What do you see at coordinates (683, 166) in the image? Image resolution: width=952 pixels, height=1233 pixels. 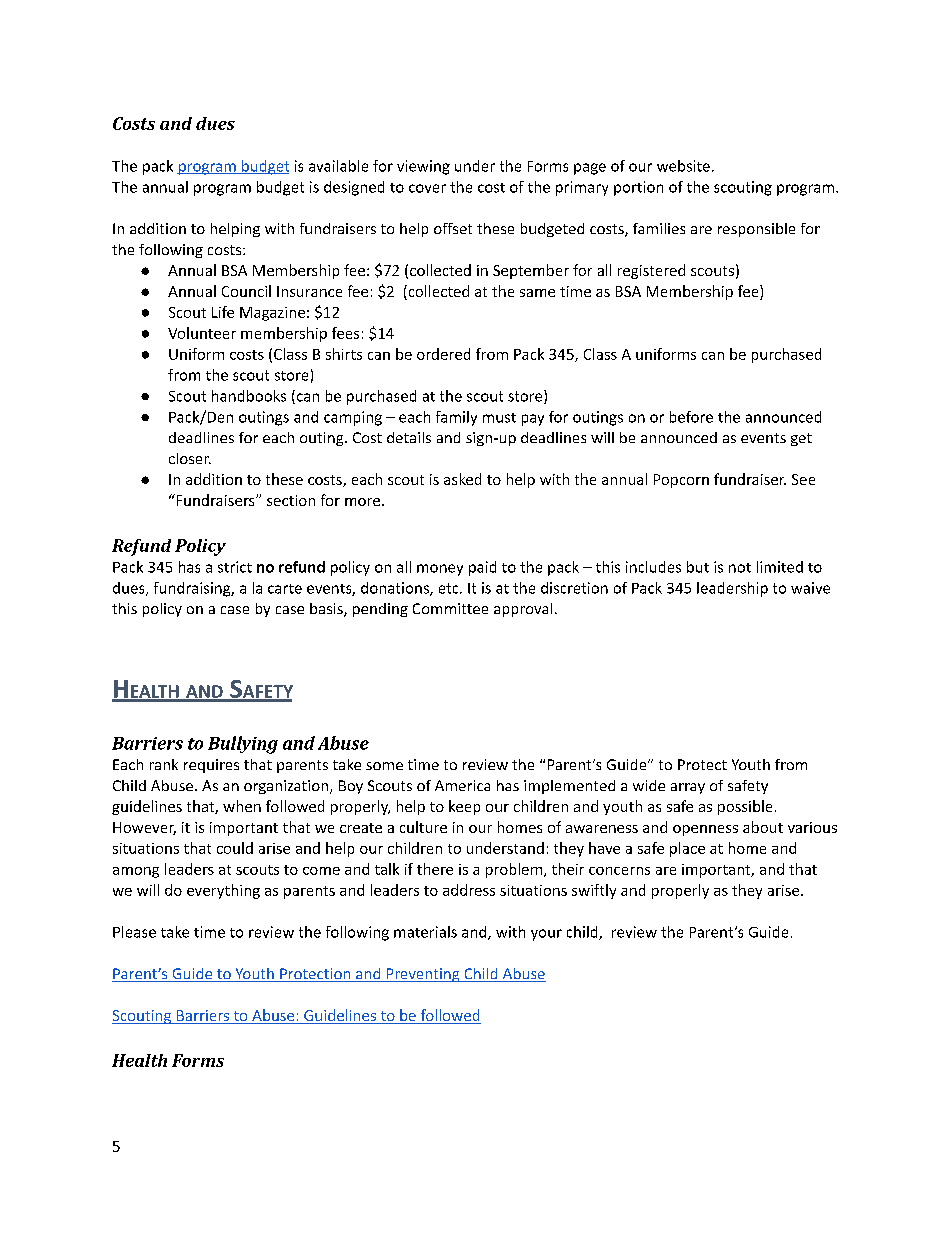 I see `website` at bounding box center [683, 166].
